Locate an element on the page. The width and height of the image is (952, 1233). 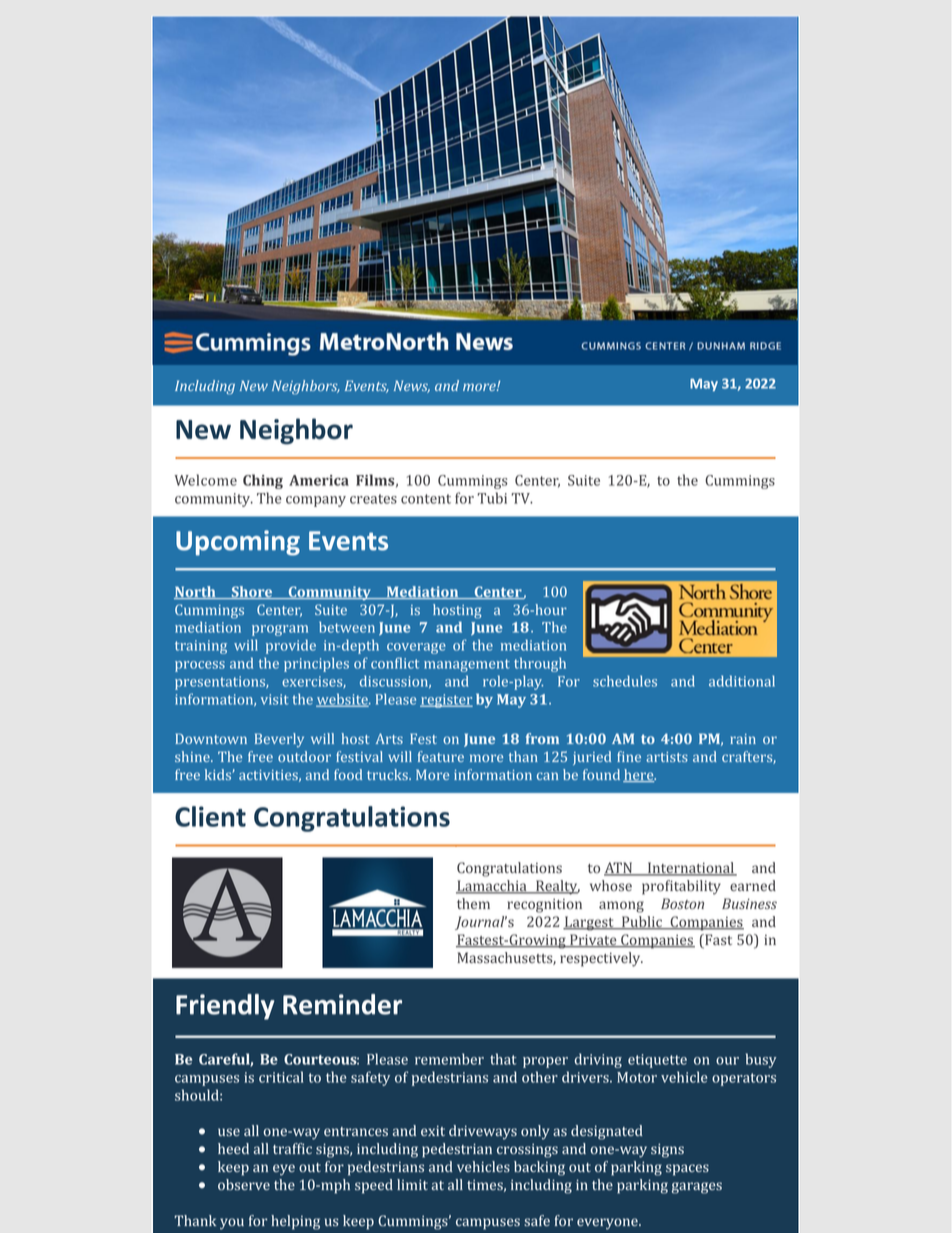
here is located at coordinates (639, 775).
